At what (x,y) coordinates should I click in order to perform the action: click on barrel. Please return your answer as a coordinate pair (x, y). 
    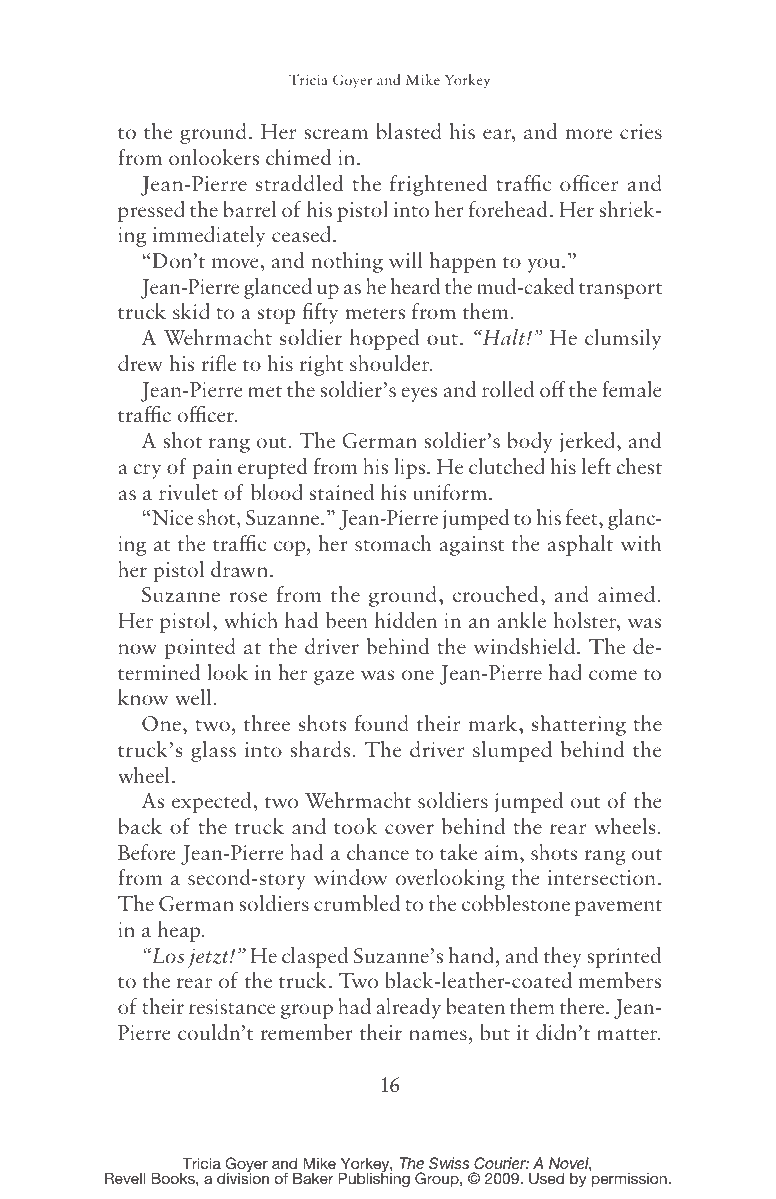
    Looking at the image, I should click on (250, 209).
